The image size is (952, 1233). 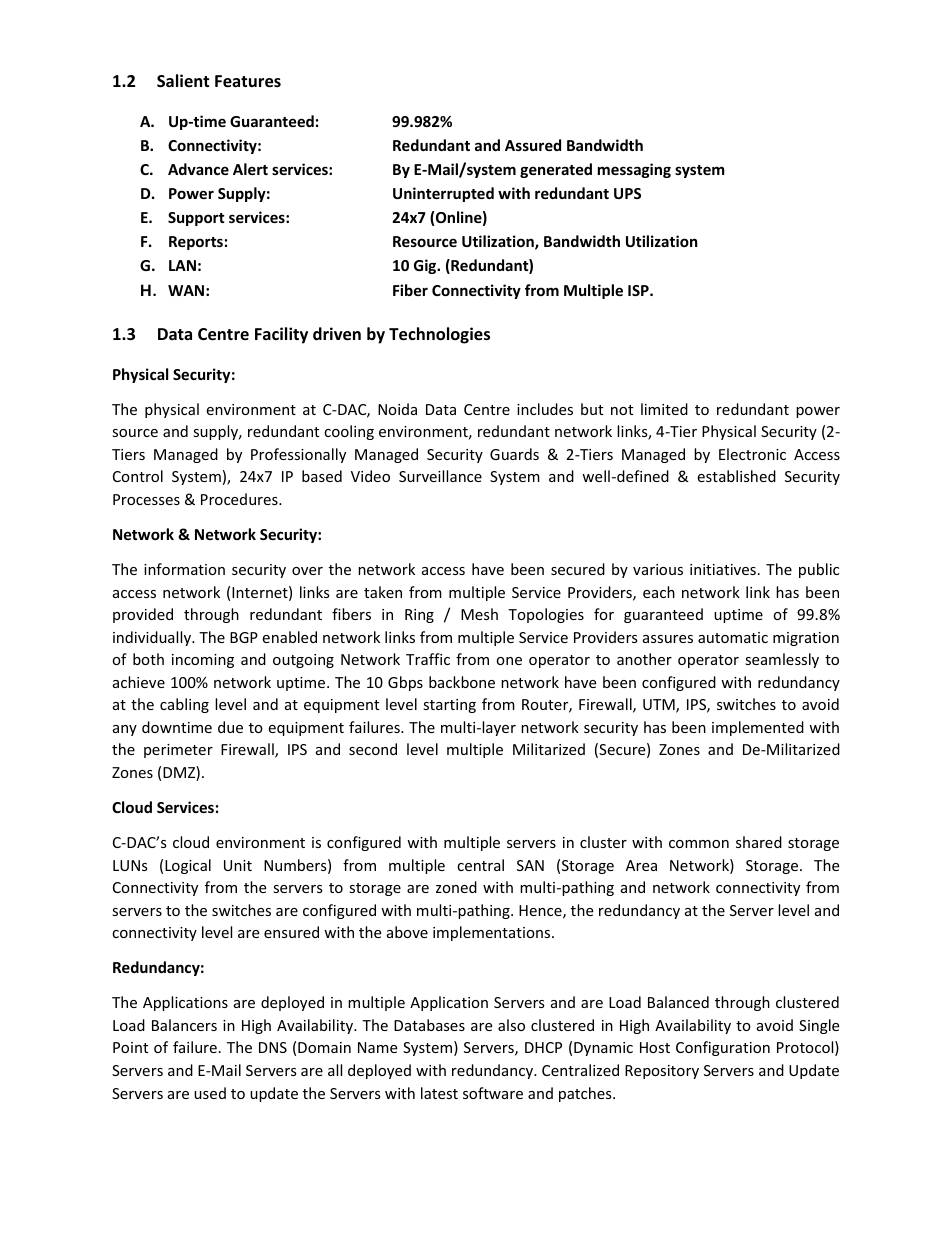 What do you see at coordinates (723, 569) in the document?
I see `initiatives` at bounding box center [723, 569].
